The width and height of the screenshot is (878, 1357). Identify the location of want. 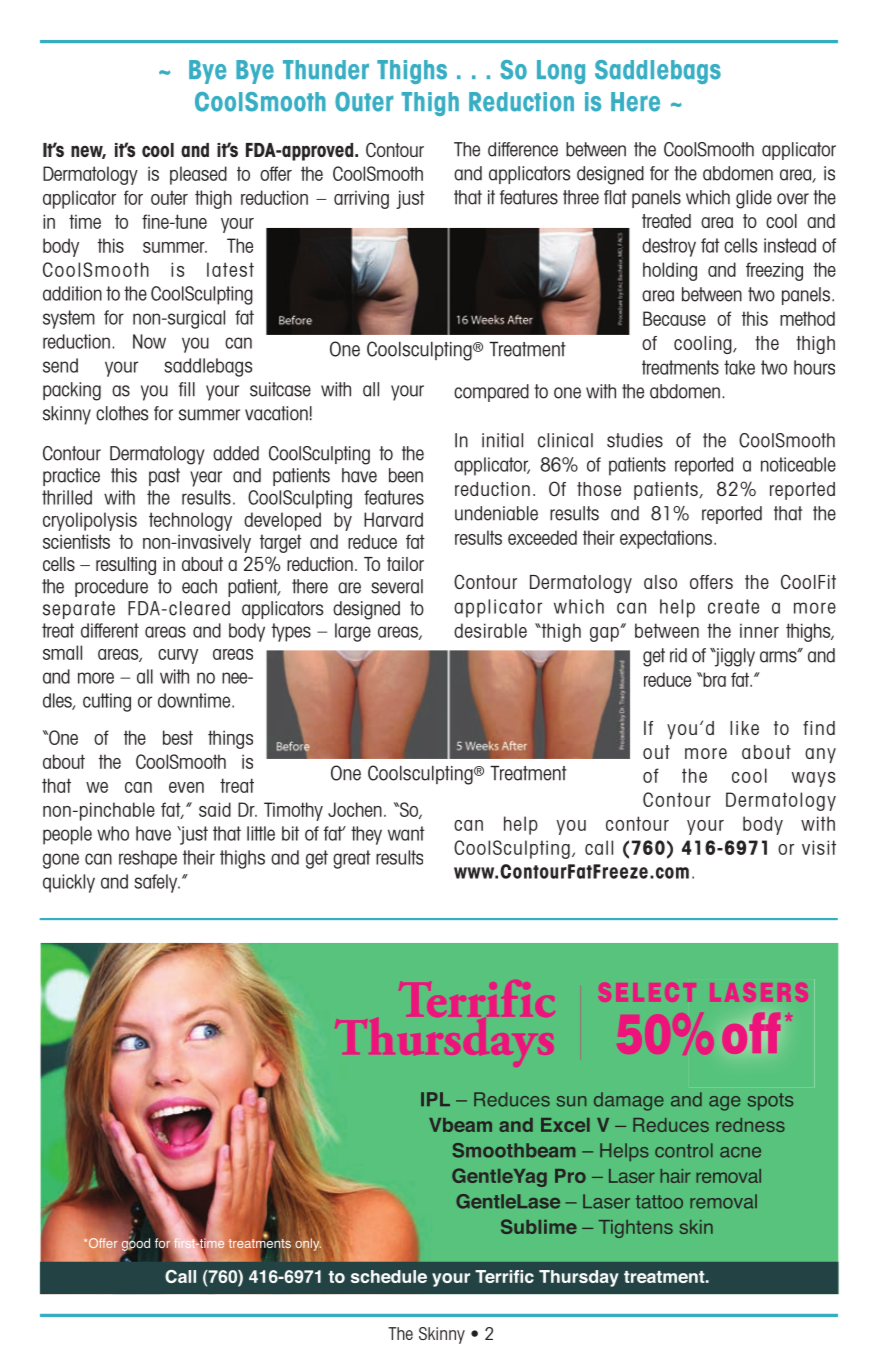
(406, 833).
